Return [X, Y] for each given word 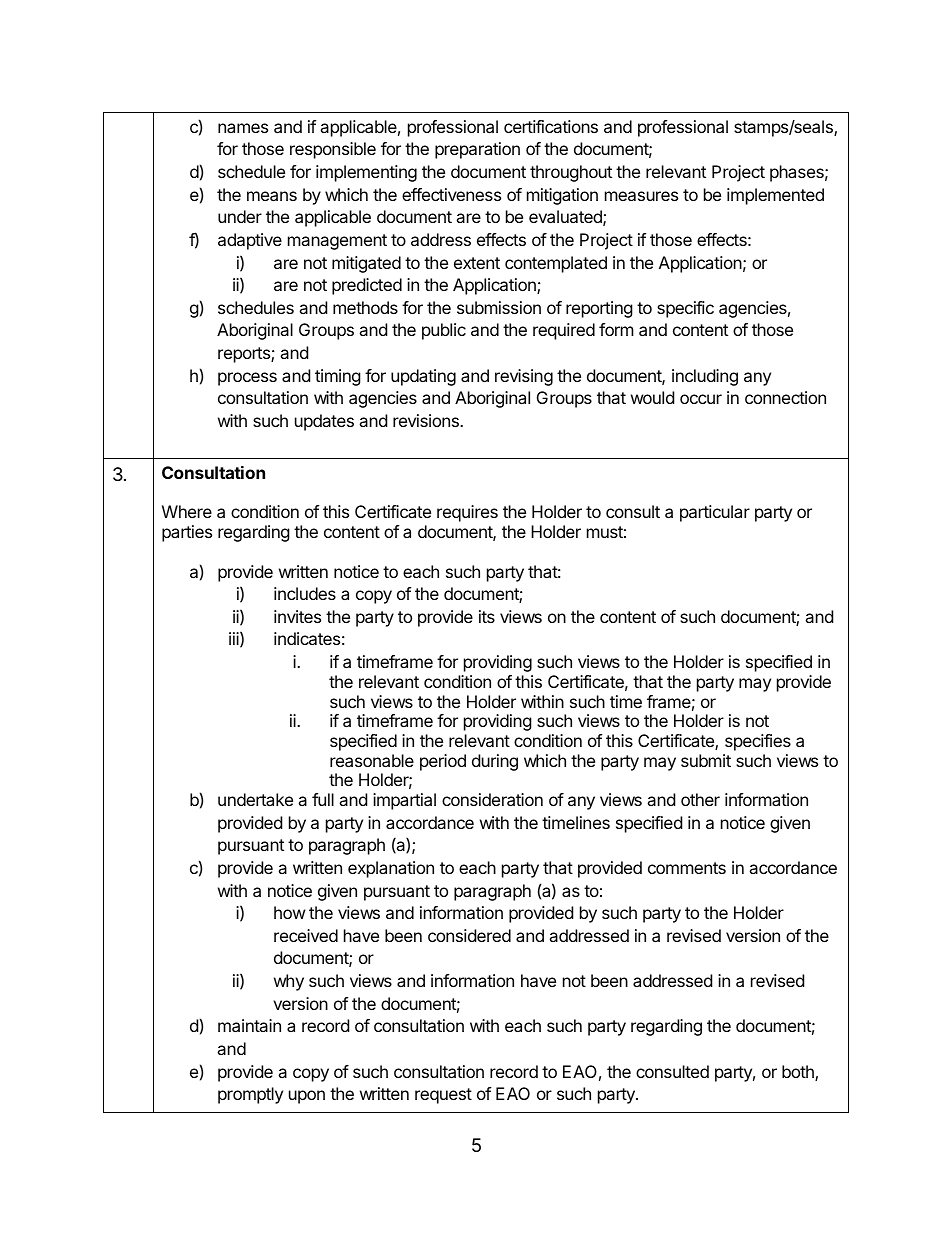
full [323, 799]
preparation [477, 150]
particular [715, 513]
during [495, 762]
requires [467, 513]
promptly [250, 1095]
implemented [775, 196]
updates [324, 422]
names [243, 128]
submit [706, 760]
